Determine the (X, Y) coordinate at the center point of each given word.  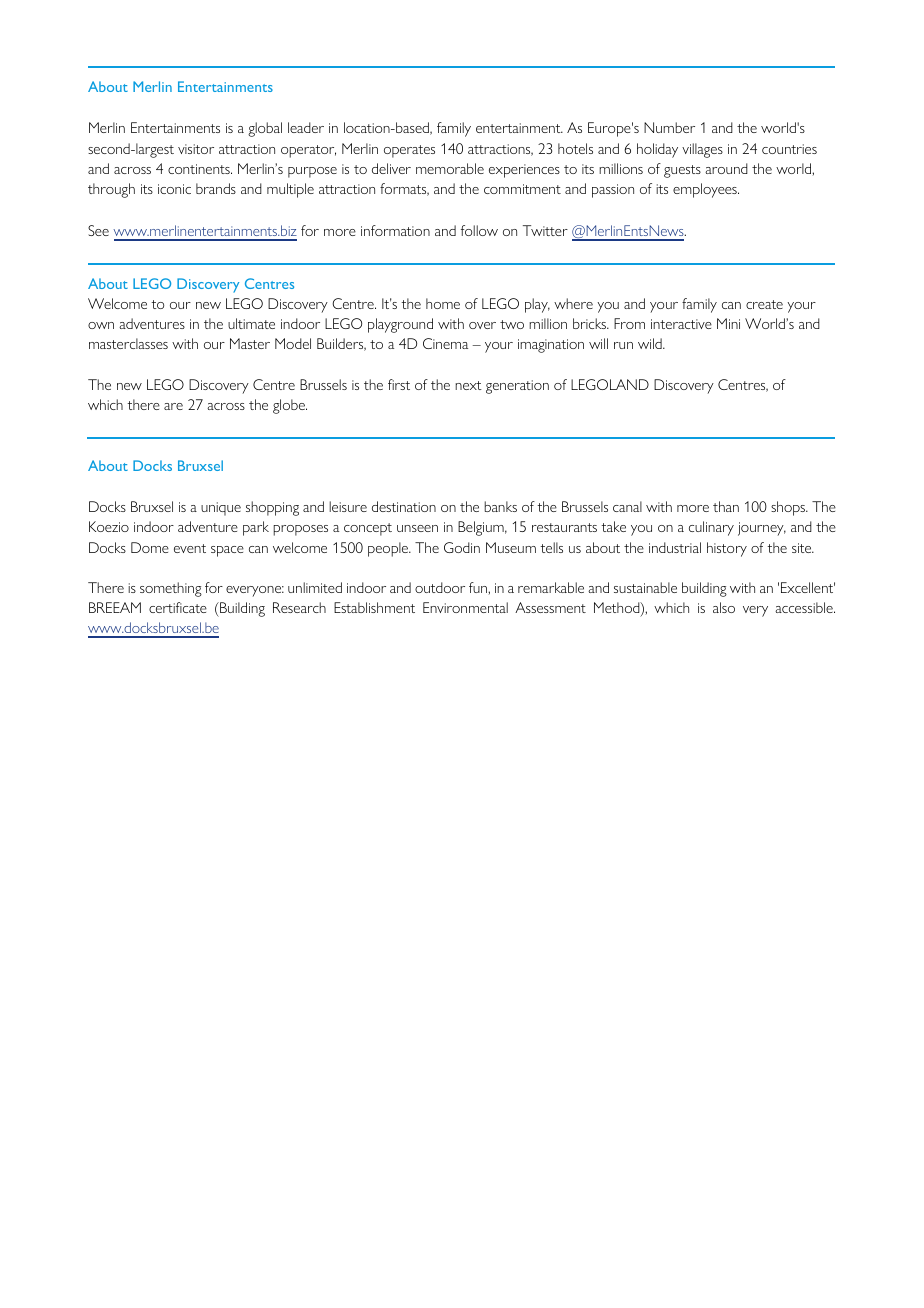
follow (479, 230)
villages (702, 150)
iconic (174, 189)
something (171, 589)
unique (221, 509)
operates (409, 151)
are (173, 406)
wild (651, 343)
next (468, 385)
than (726, 506)
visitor (196, 149)
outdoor (440, 587)
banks (500, 506)
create (764, 304)
